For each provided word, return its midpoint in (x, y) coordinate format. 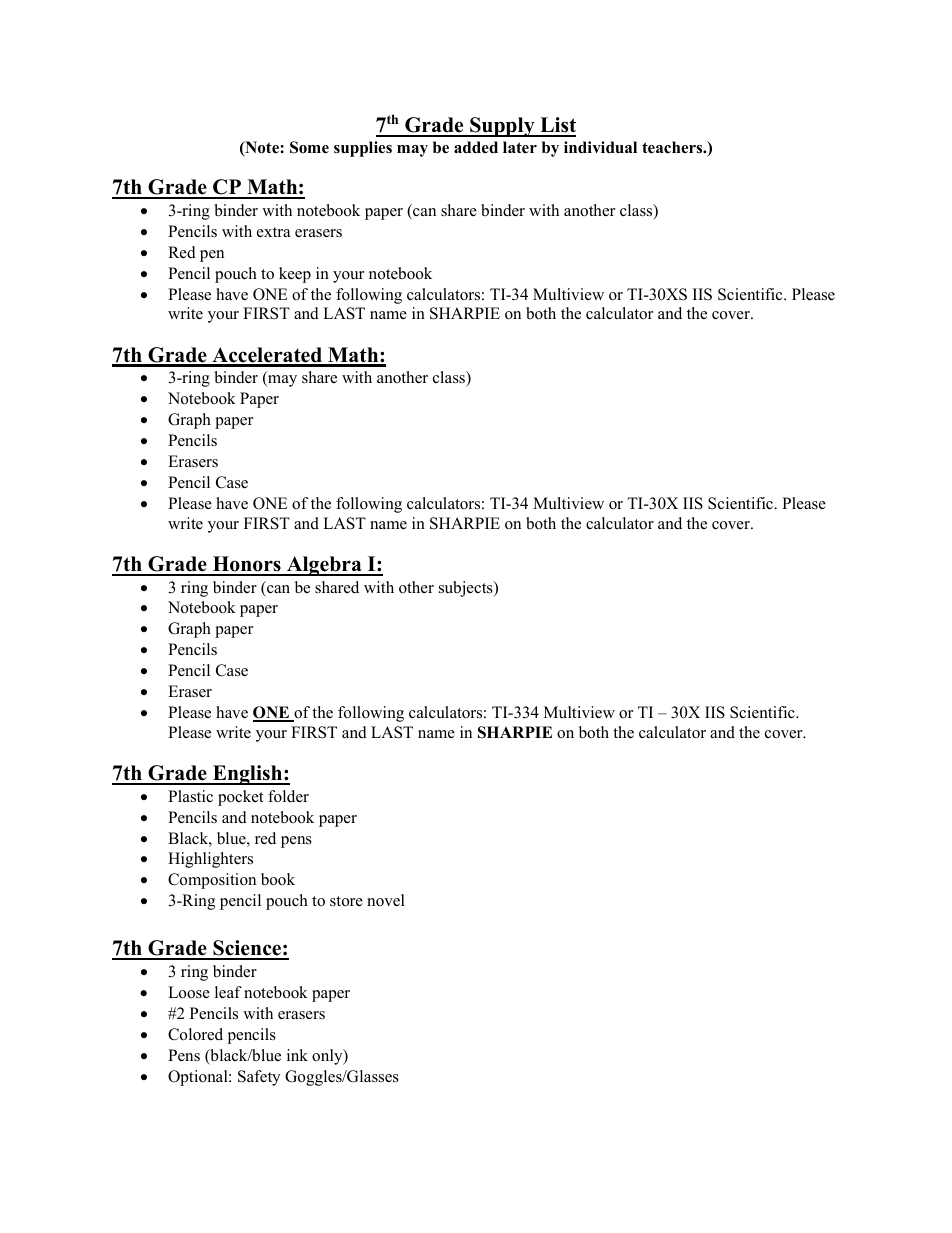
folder (288, 796)
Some (309, 147)
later (520, 147)
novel (386, 900)
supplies (363, 149)
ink (297, 1055)
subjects (467, 589)
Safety (259, 1078)
